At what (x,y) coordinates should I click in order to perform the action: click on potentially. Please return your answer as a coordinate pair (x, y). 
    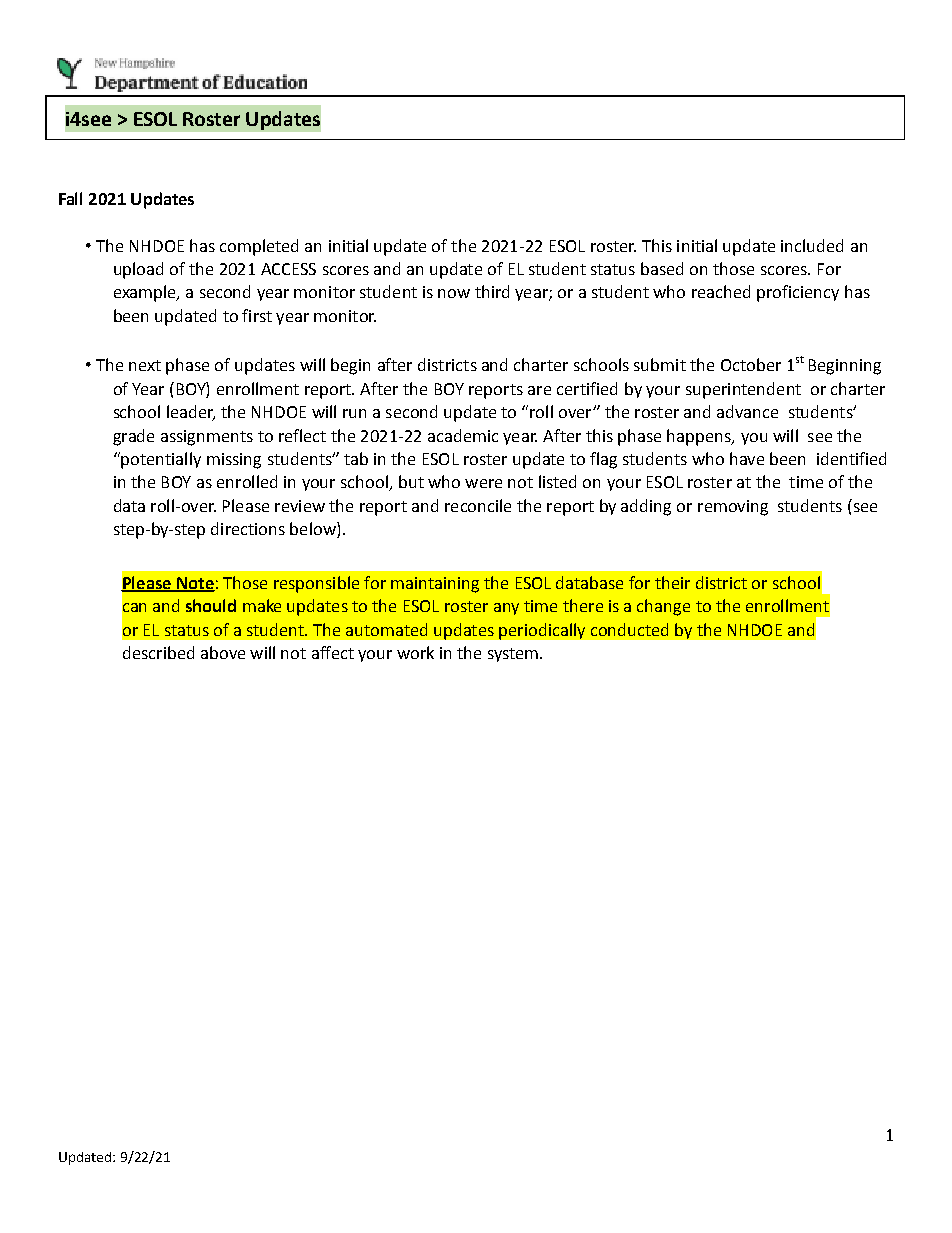
    Looking at the image, I should click on (160, 460).
